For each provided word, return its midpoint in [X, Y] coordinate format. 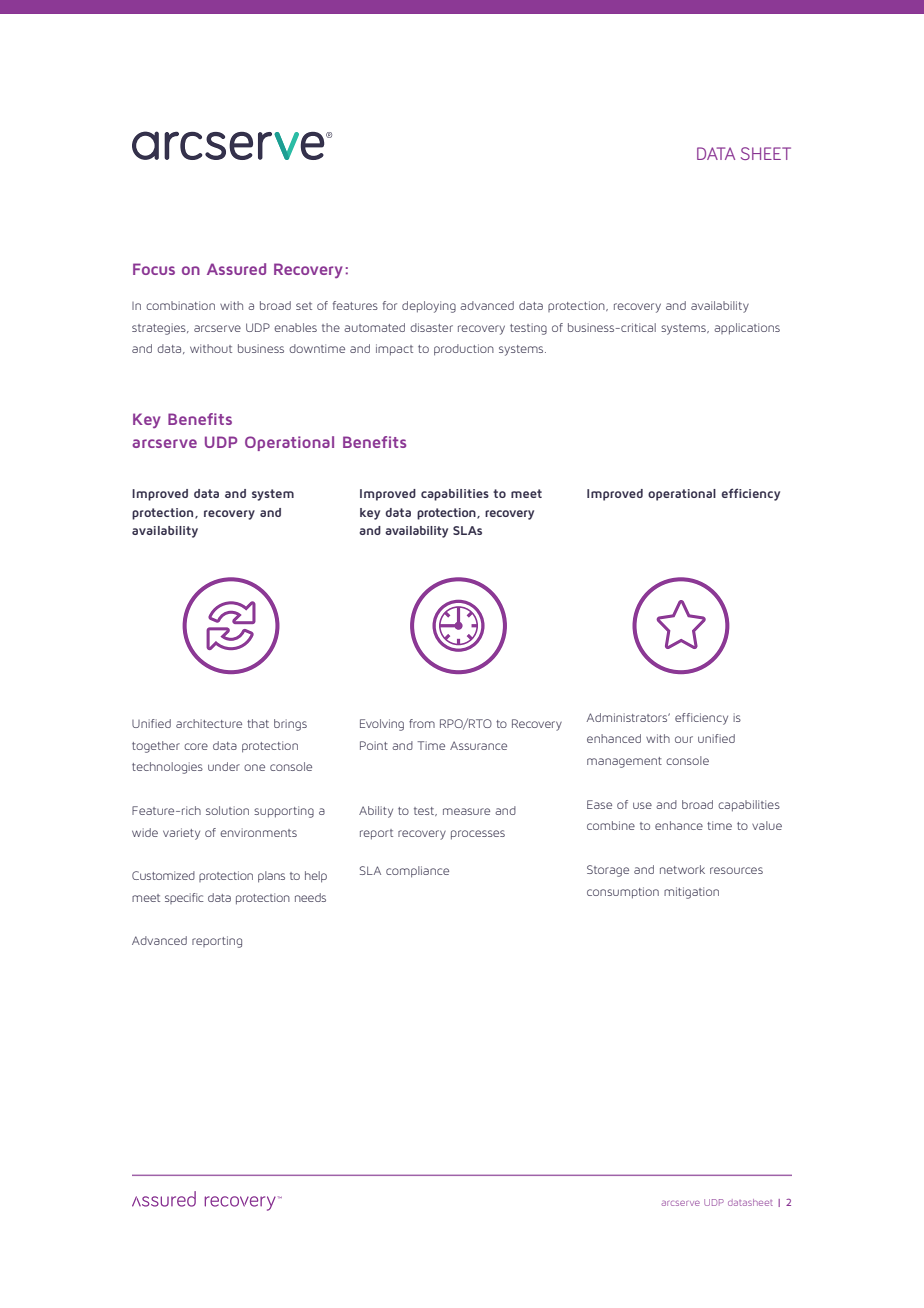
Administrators [628, 717]
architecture [209, 723]
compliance [417, 872]
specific [184, 898]
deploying [429, 307]
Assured [236, 269]
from [422, 723]
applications [747, 329]
